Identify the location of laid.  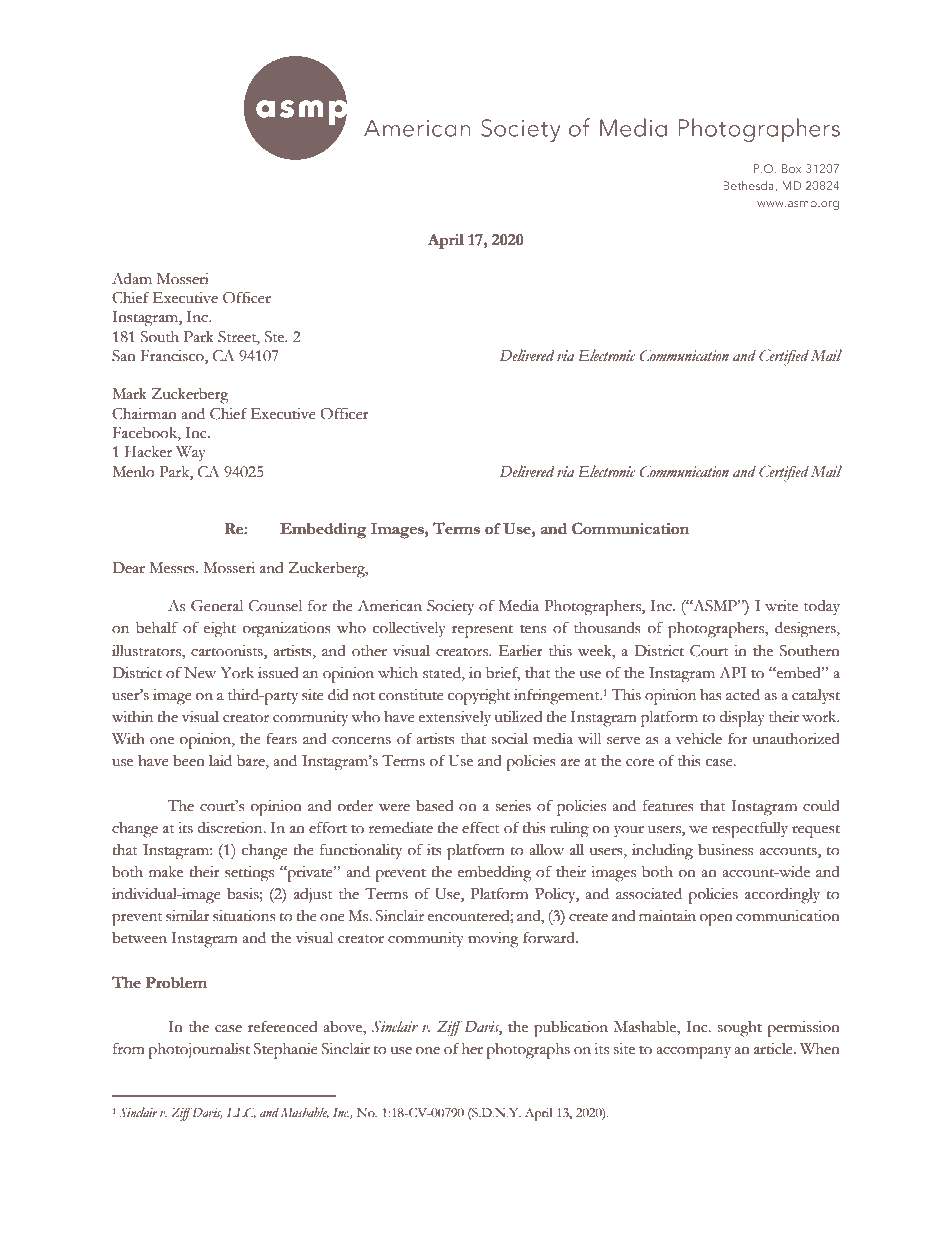
(220, 760).
